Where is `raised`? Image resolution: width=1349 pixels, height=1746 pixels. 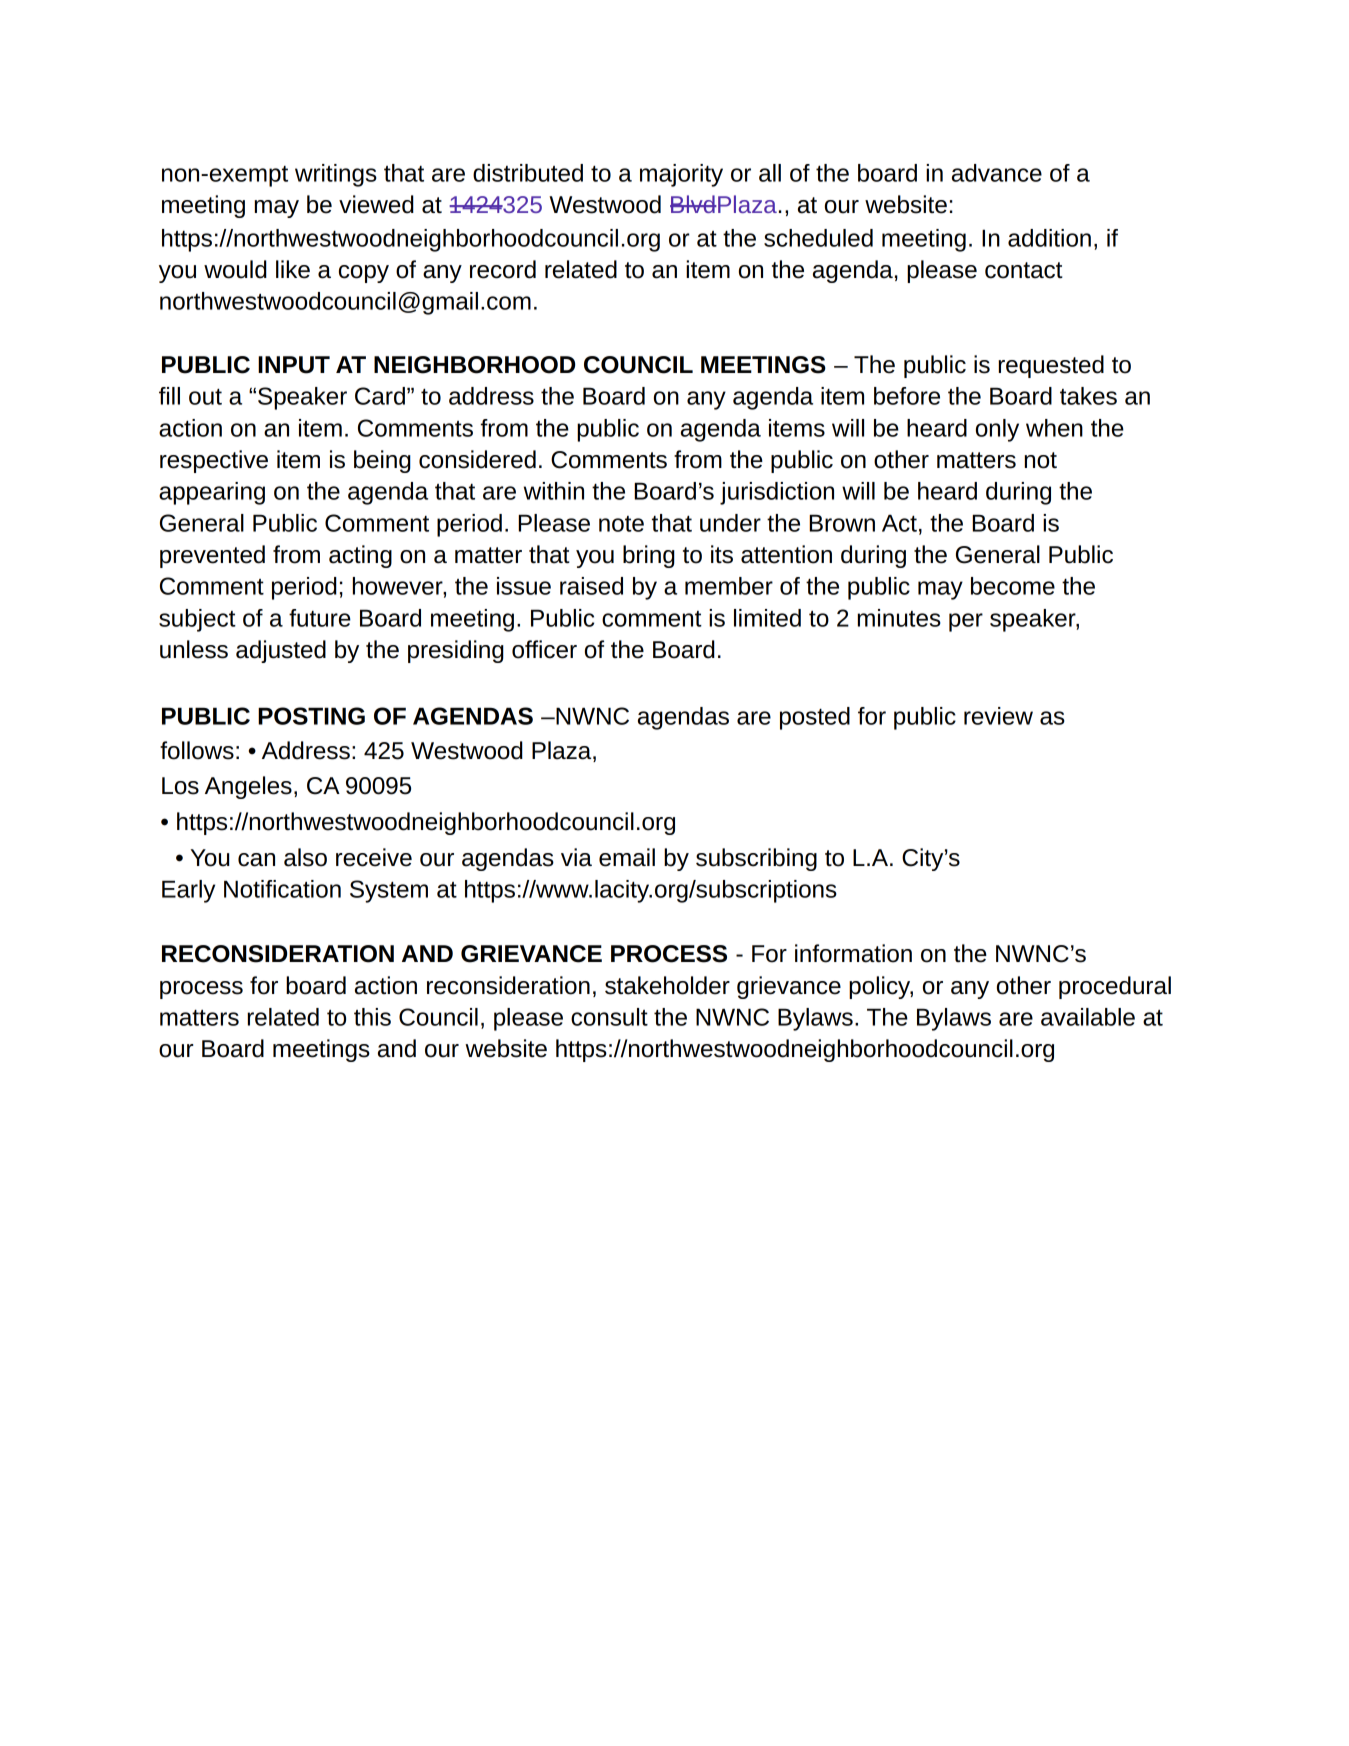
raised is located at coordinates (591, 586).
